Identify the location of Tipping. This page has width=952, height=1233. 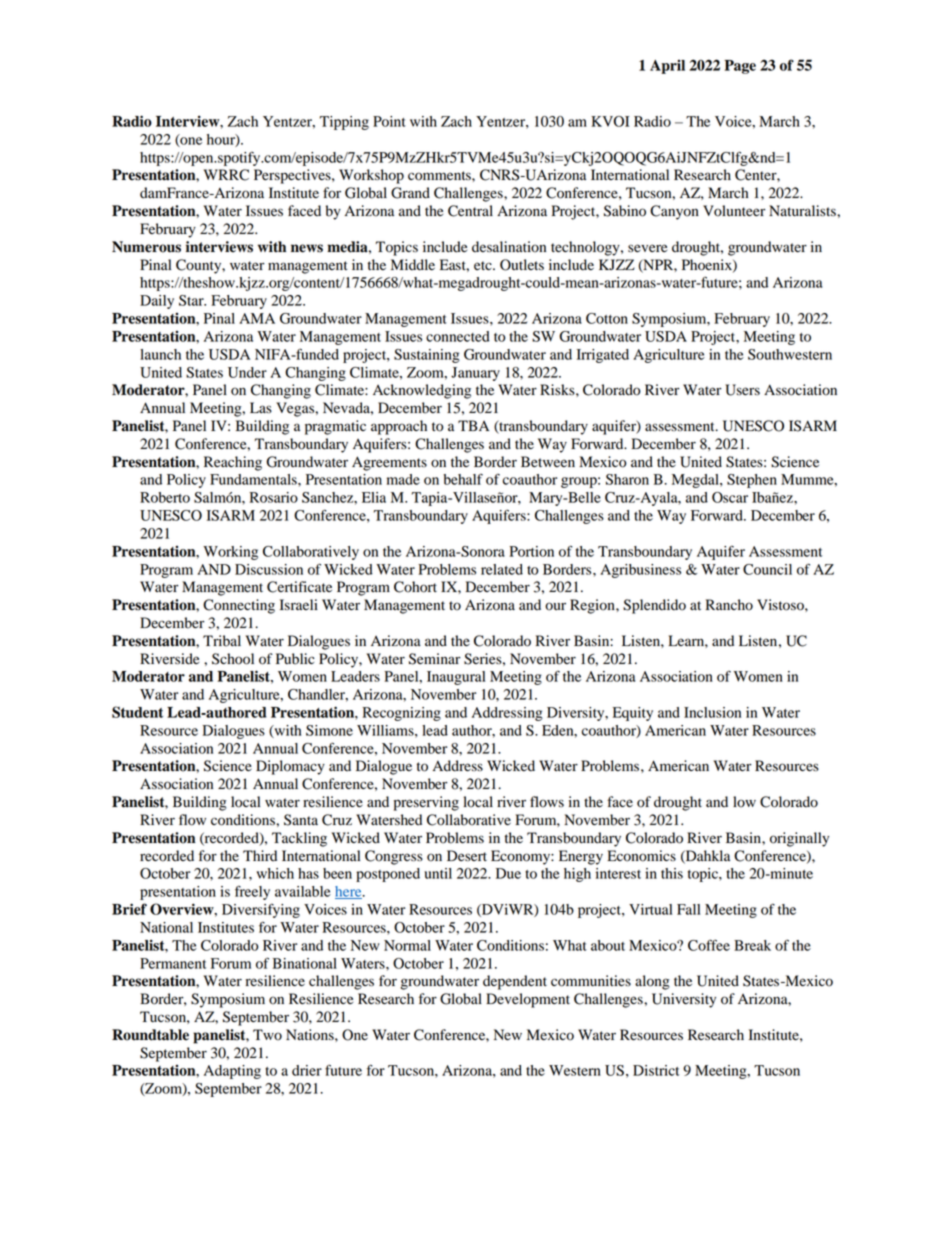
(344, 123).
